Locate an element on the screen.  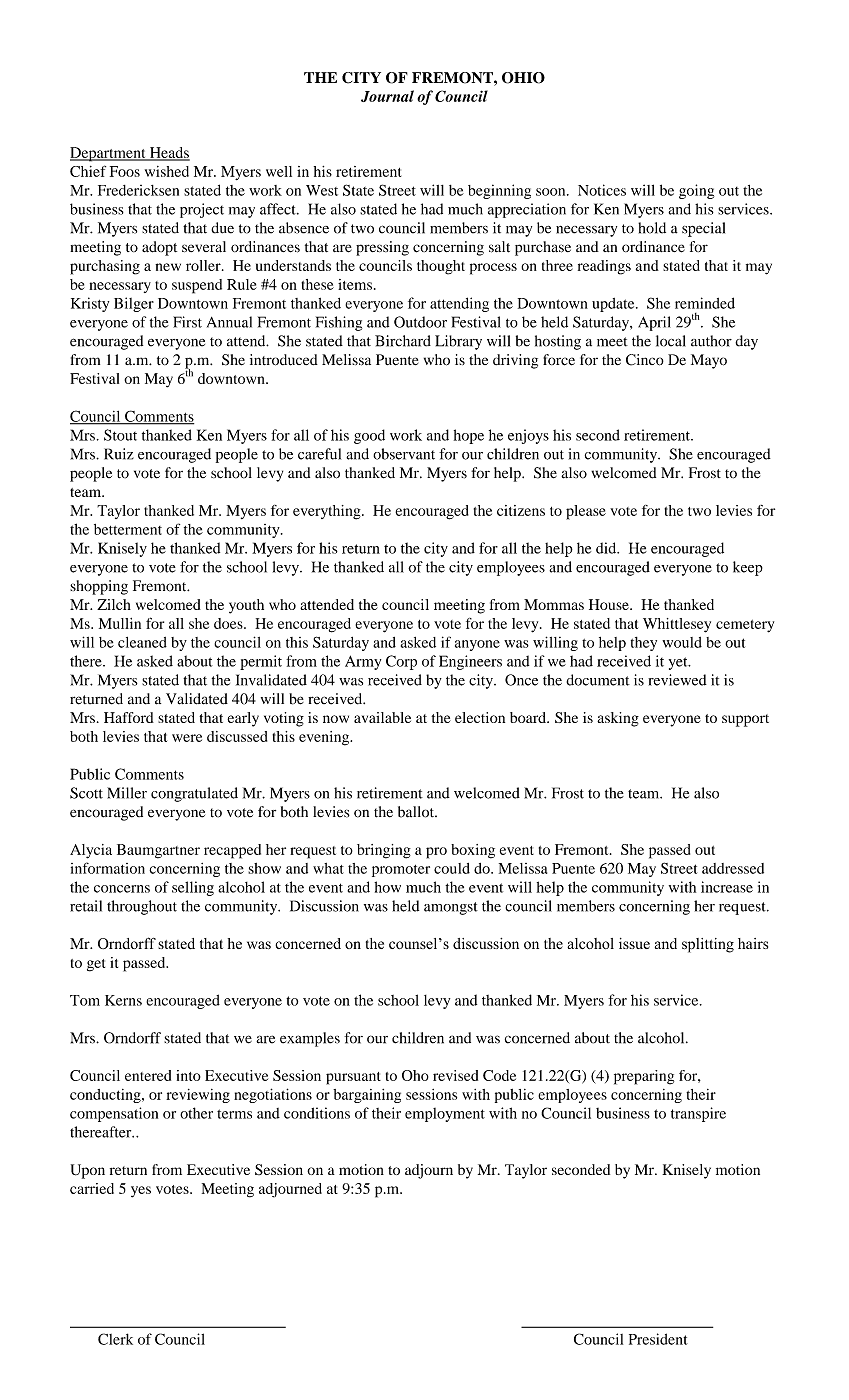
splitting is located at coordinates (708, 945).
